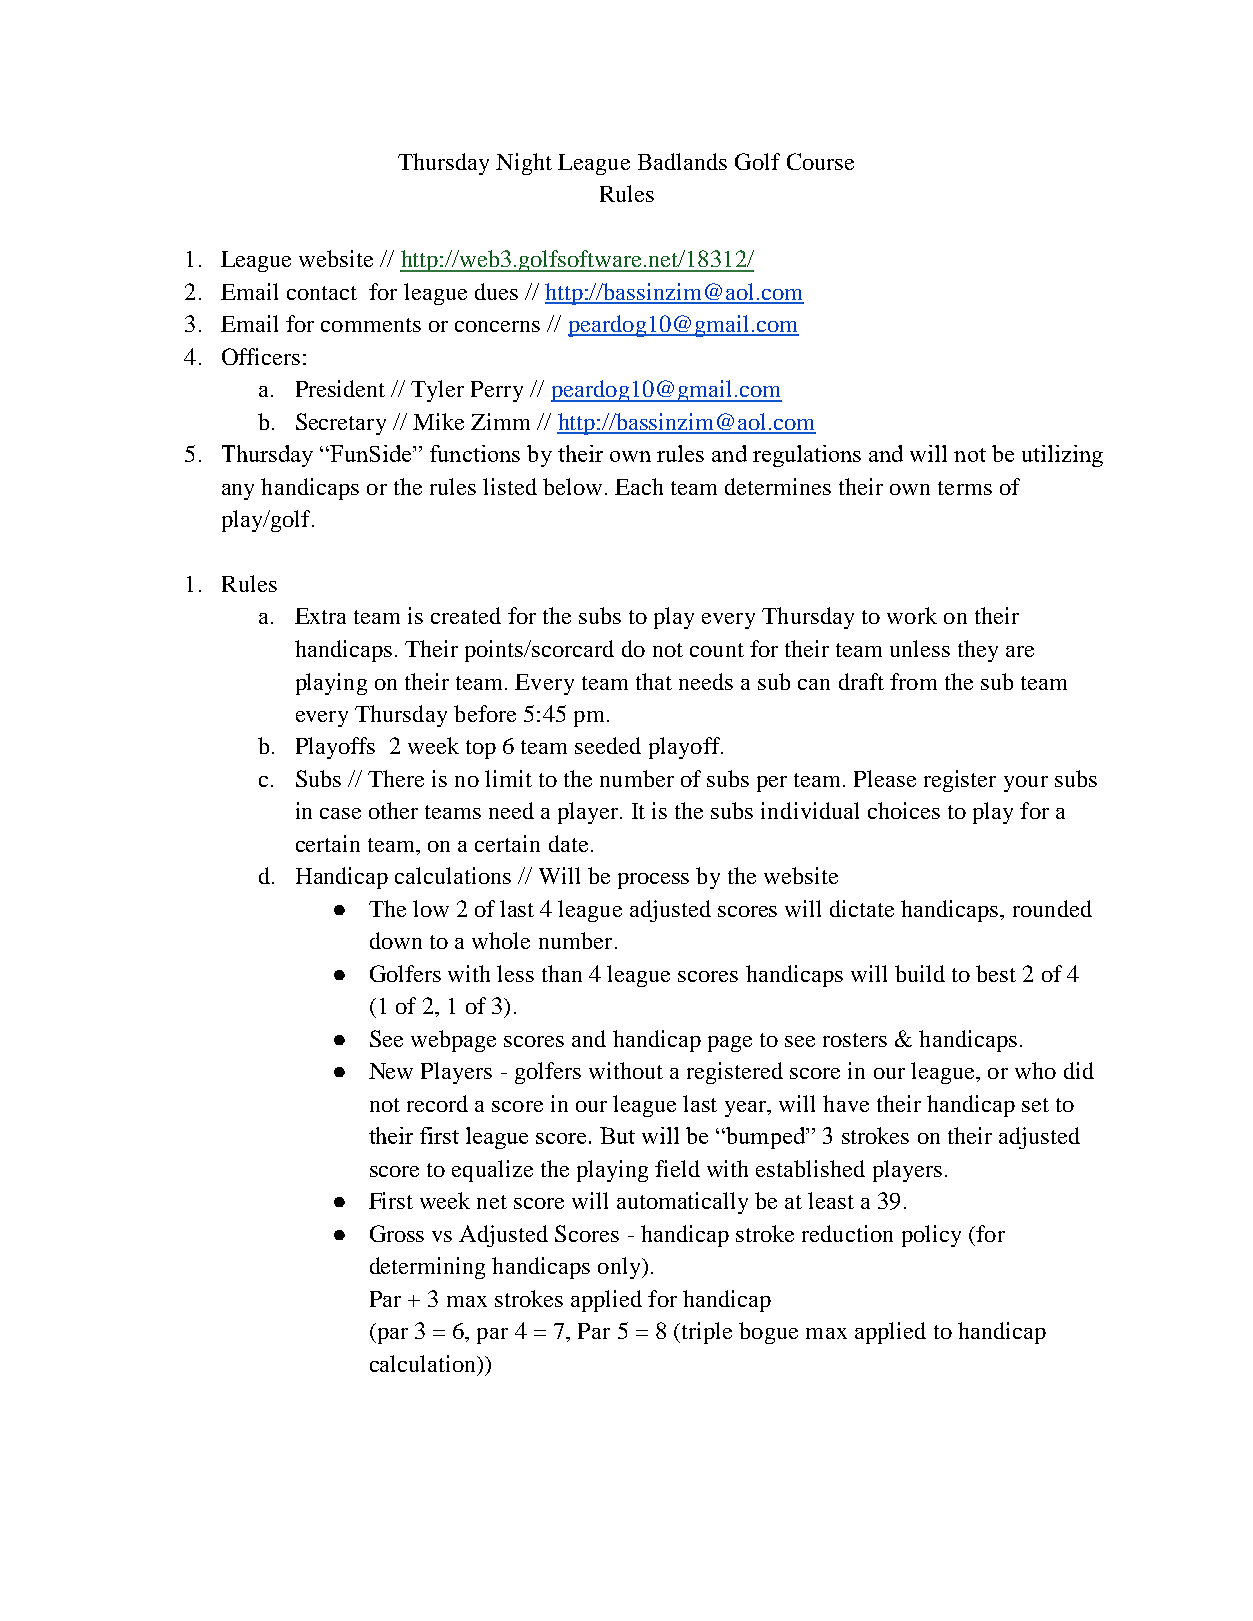 This image has width=1253, height=1621. I want to click on Secretary, so click(341, 424).
